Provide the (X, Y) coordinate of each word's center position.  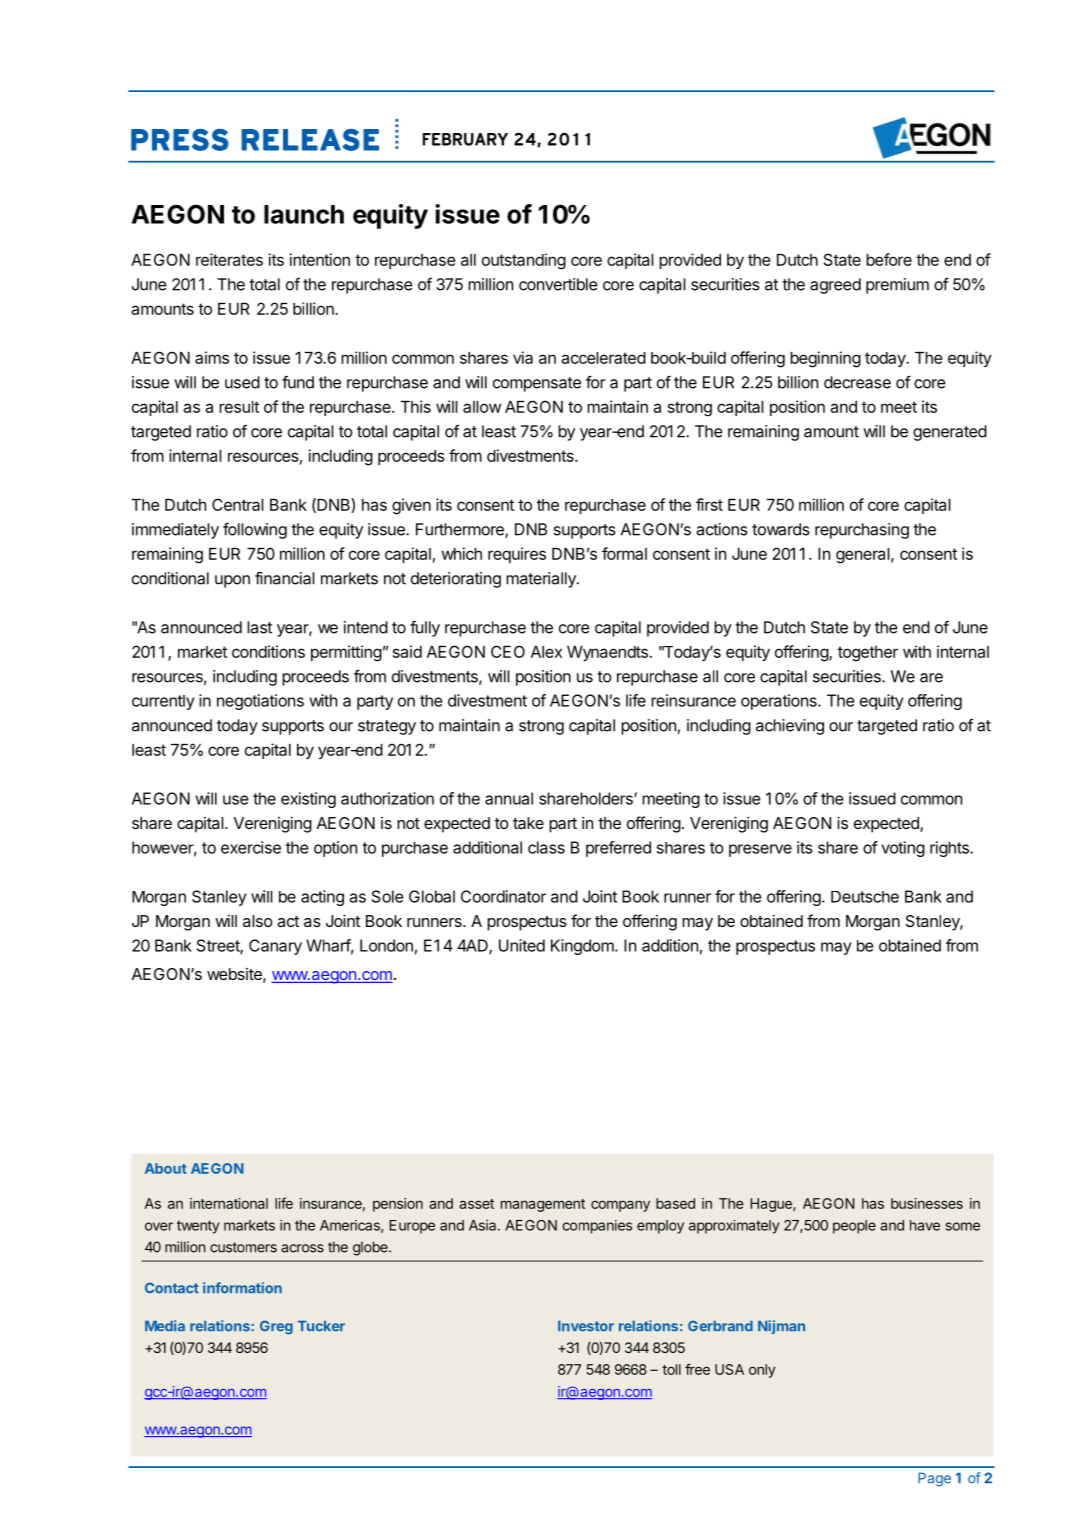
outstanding (524, 261)
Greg (276, 1327)
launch (304, 214)
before (889, 259)
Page (934, 1479)
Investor (586, 1326)
